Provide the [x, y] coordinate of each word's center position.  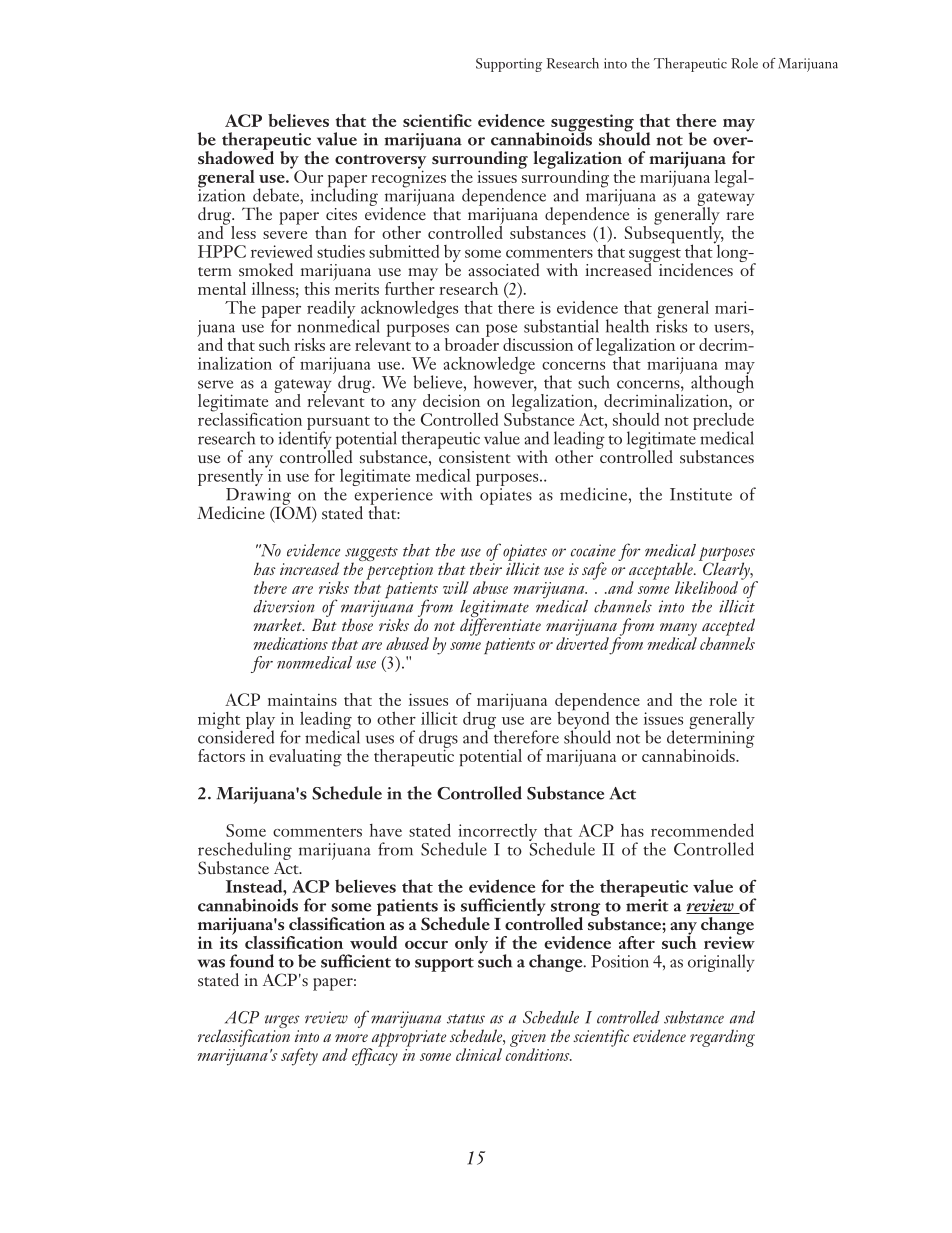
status [466, 1019]
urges [282, 1023]
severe [285, 235]
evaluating [305, 758]
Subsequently [674, 234]
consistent [474, 455]
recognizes [408, 179]
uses [380, 739]
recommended [702, 830]
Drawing [258, 497]
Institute [701, 494]
